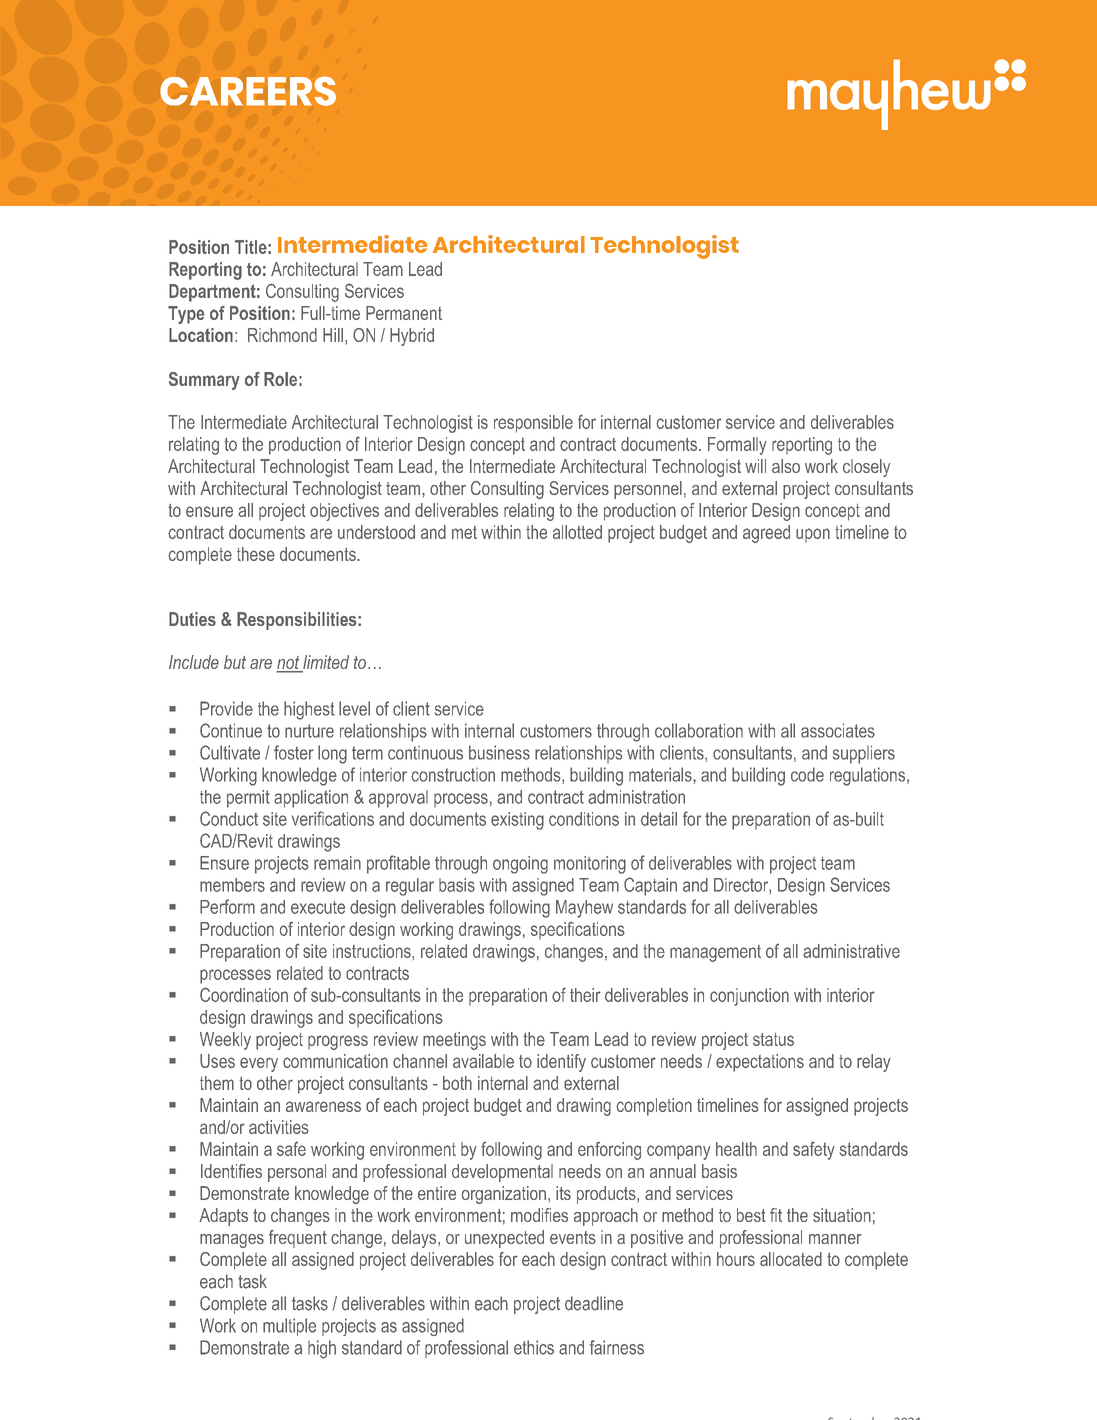 This page has width=1097, height=1420. What do you see at coordinates (791, 1259) in the page?
I see `allocated` at bounding box center [791, 1259].
